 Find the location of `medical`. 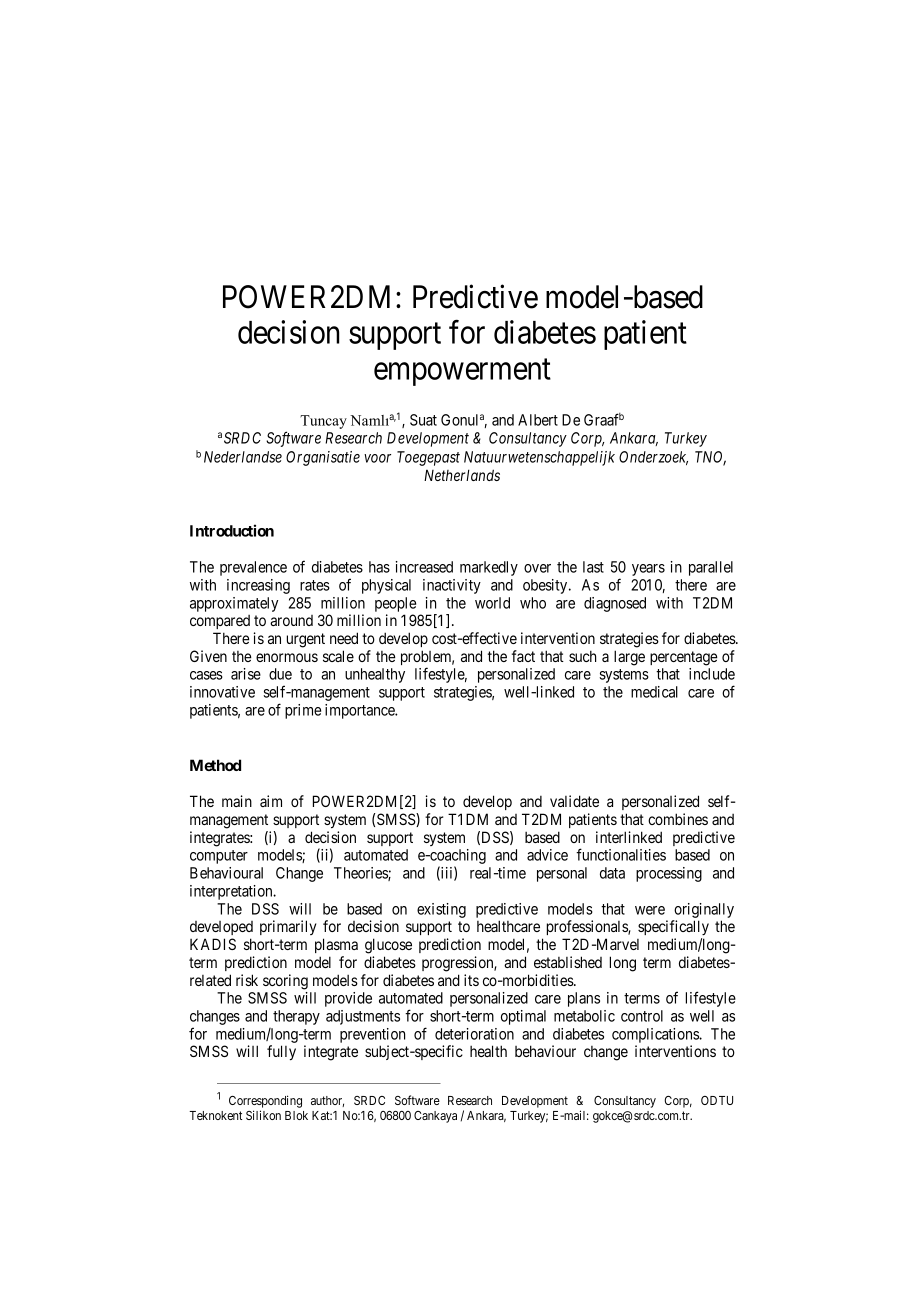

medical is located at coordinates (654, 692).
